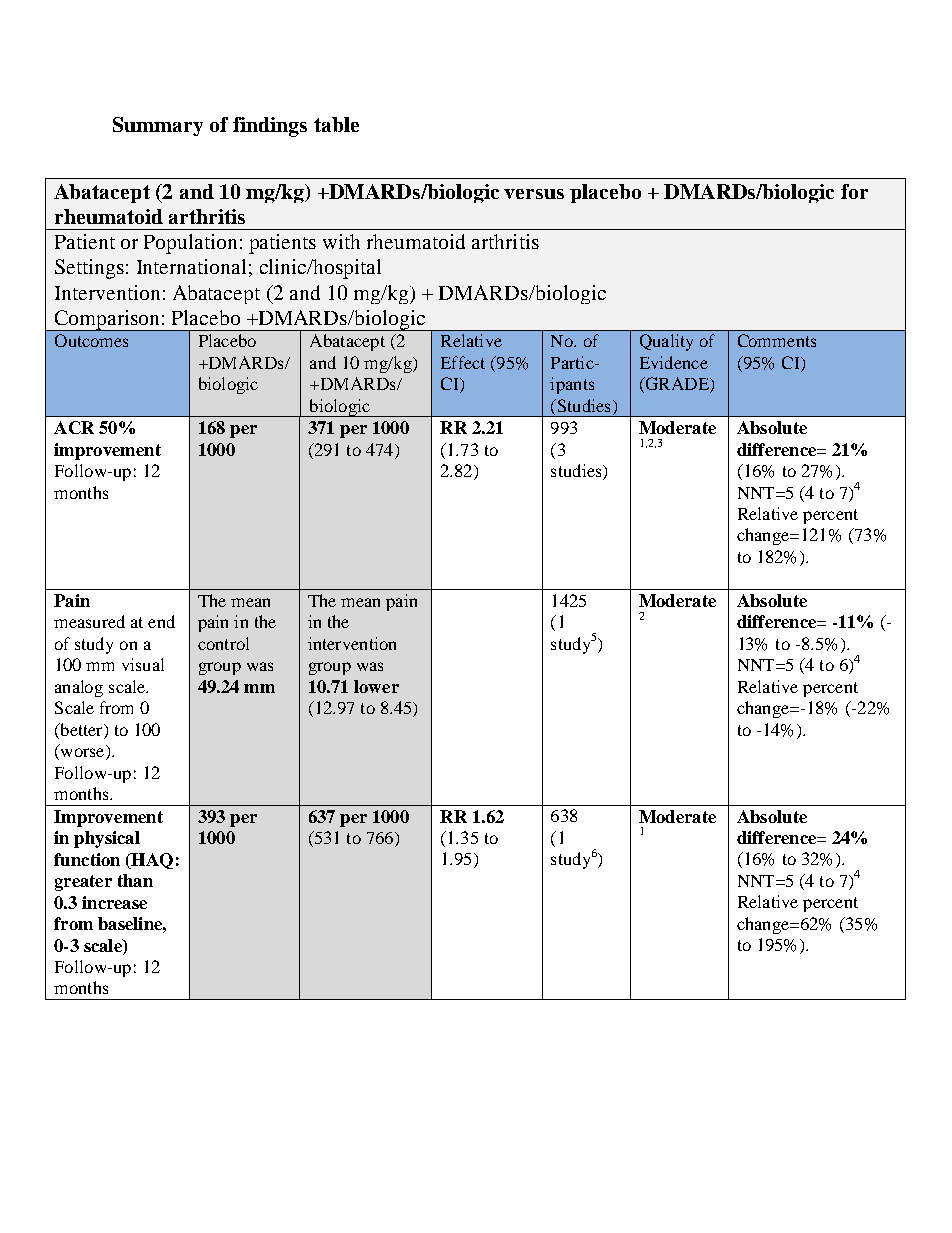 The height and width of the screenshot is (1233, 952). I want to click on versus, so click(534, 194).
